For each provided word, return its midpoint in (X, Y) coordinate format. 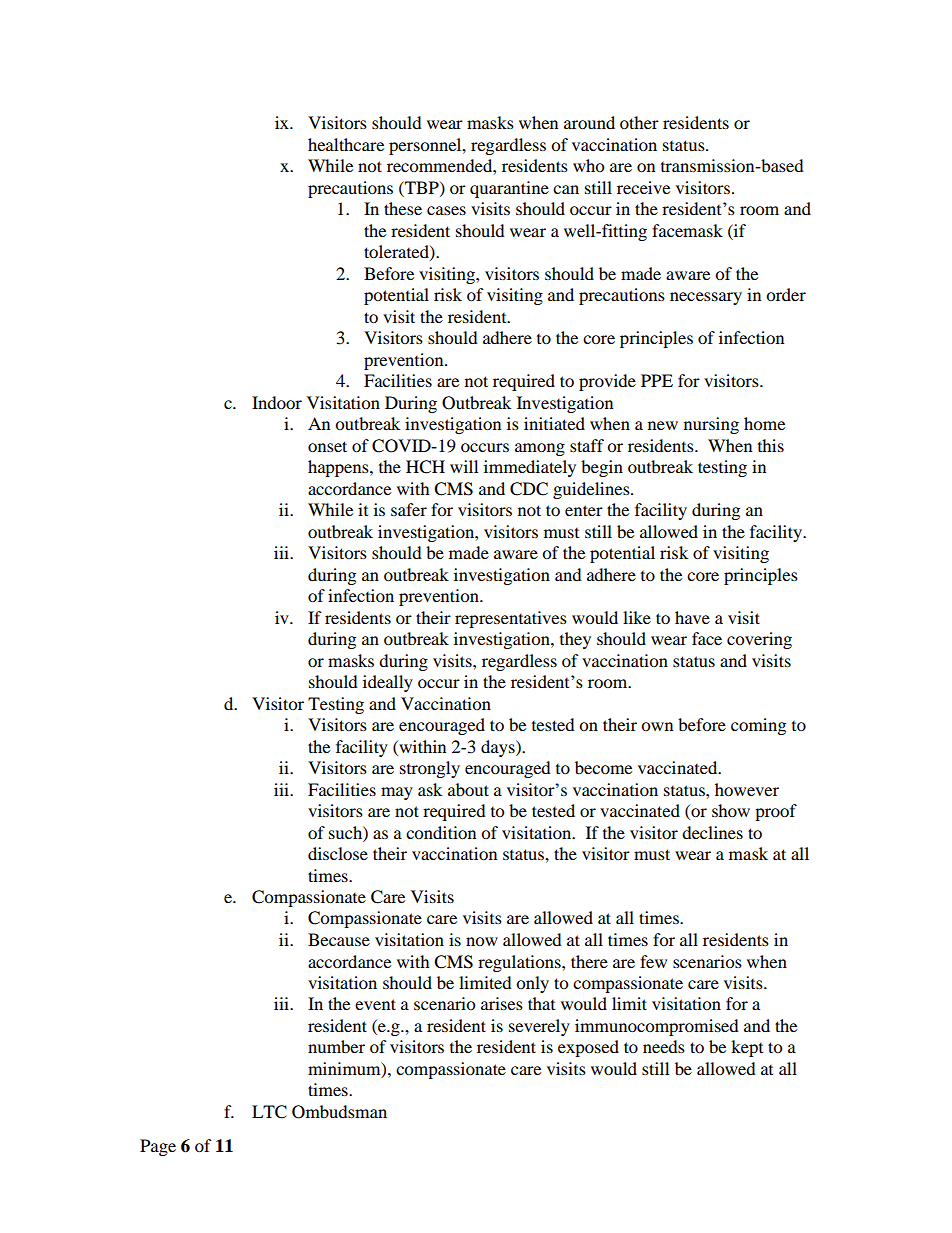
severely (539, 1027)
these (403, 208)
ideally (388, 683)
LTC (269, 1112)
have (692, 617)
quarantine (509, 189)
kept (747, 1048)
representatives (511, 619)
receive (643, 187)
